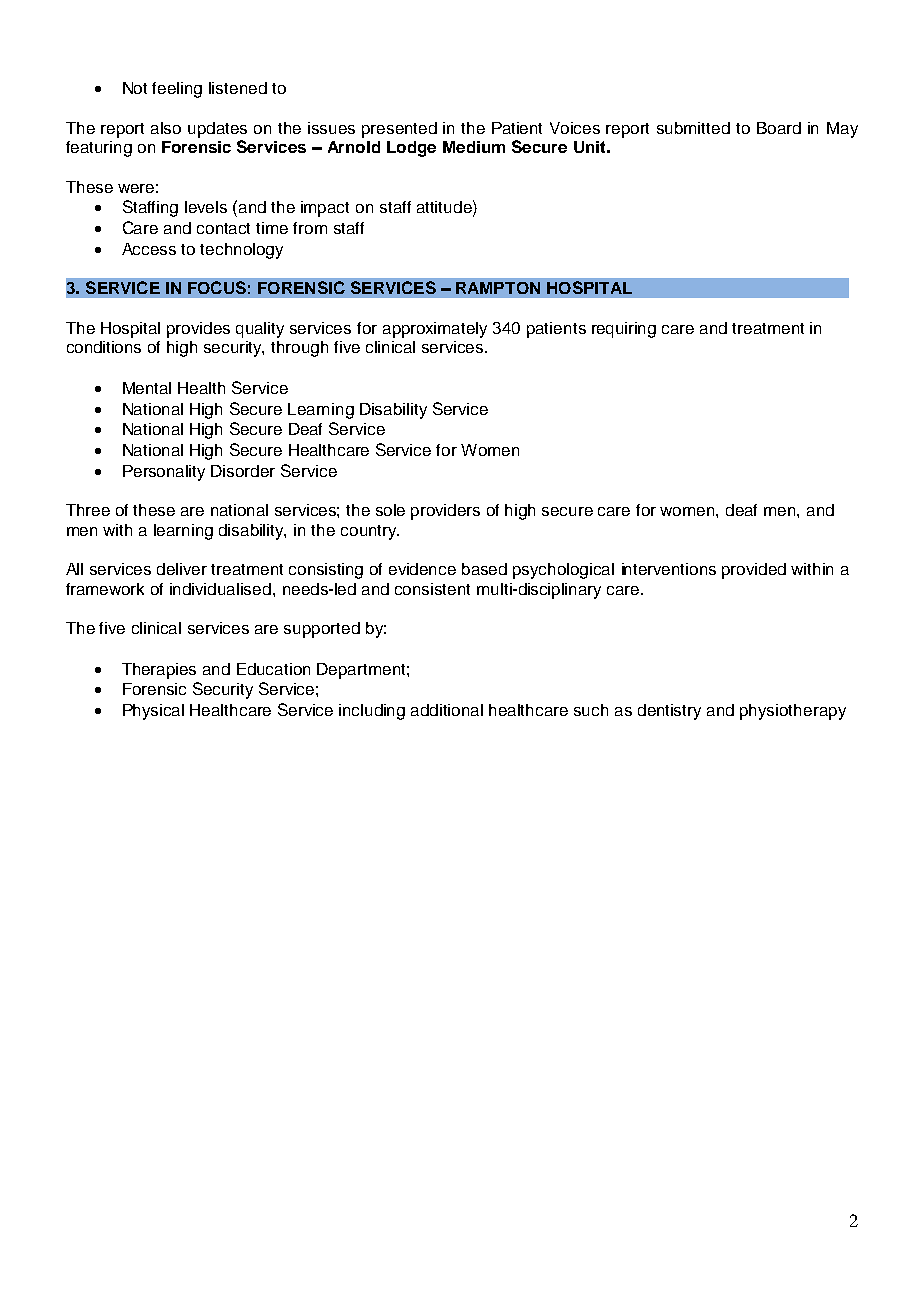 The height and width of the screenshot is (1308, 924). Describe the element at coordinates (147, 388) in the screenshot. I see `Mental` at that location.
